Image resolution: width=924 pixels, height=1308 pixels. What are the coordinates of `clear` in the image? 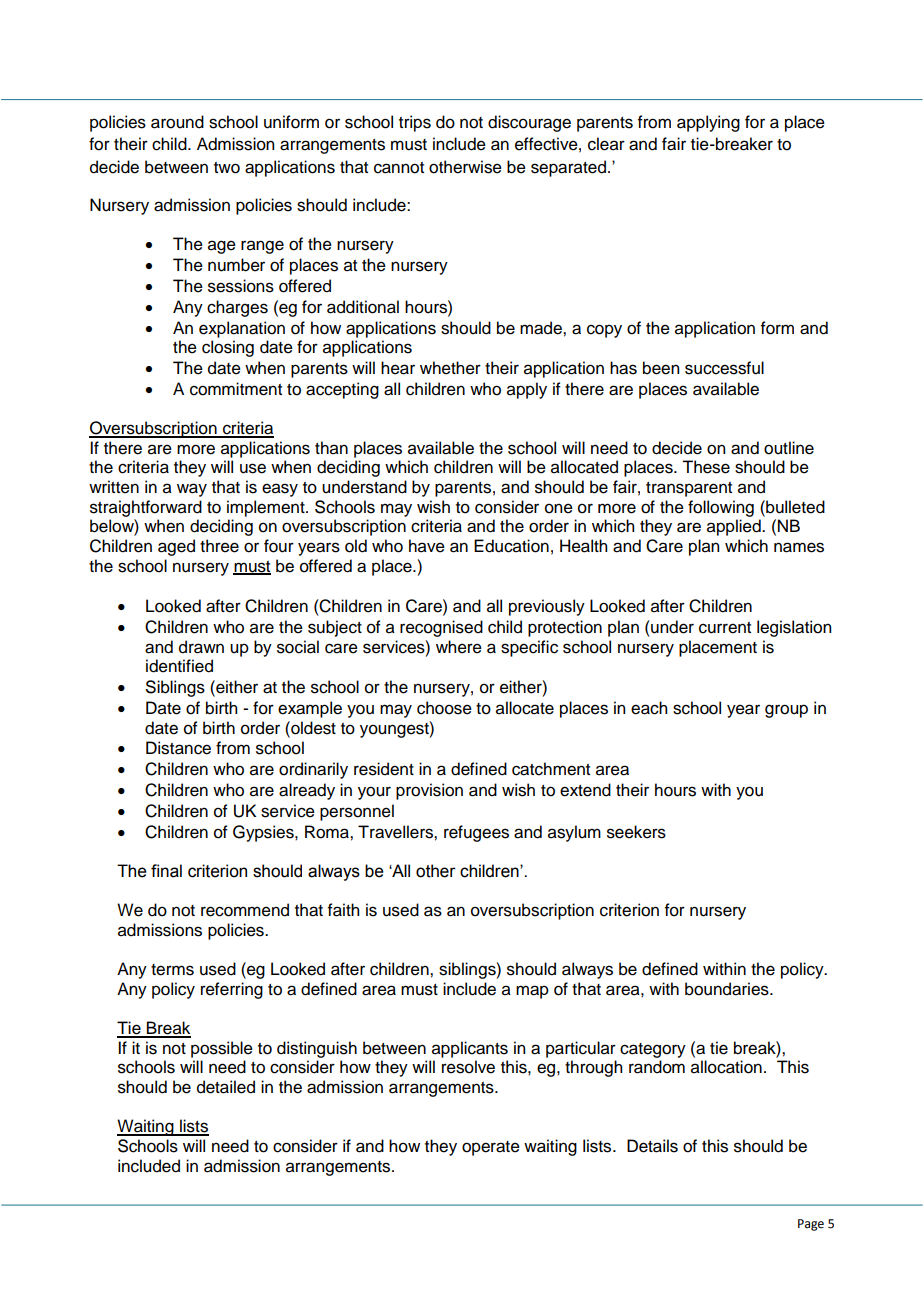 It's located at (606, 144).
